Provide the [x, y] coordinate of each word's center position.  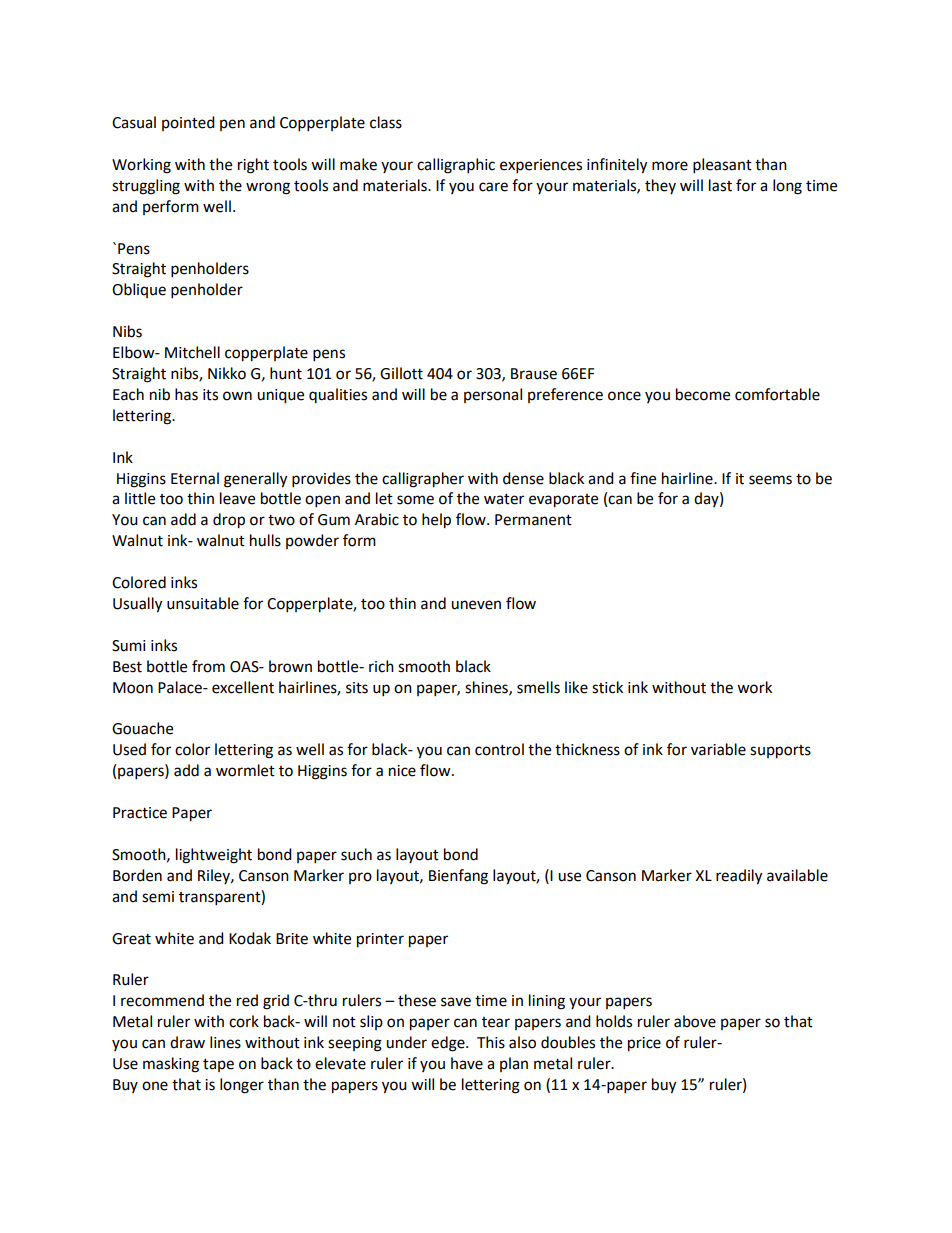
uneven [476, 605]
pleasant [722, 166]
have [467, 1063]
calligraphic [456, 166]
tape [218, 1065]
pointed [188, 123]
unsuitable [203, 603]
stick [607, 687]
